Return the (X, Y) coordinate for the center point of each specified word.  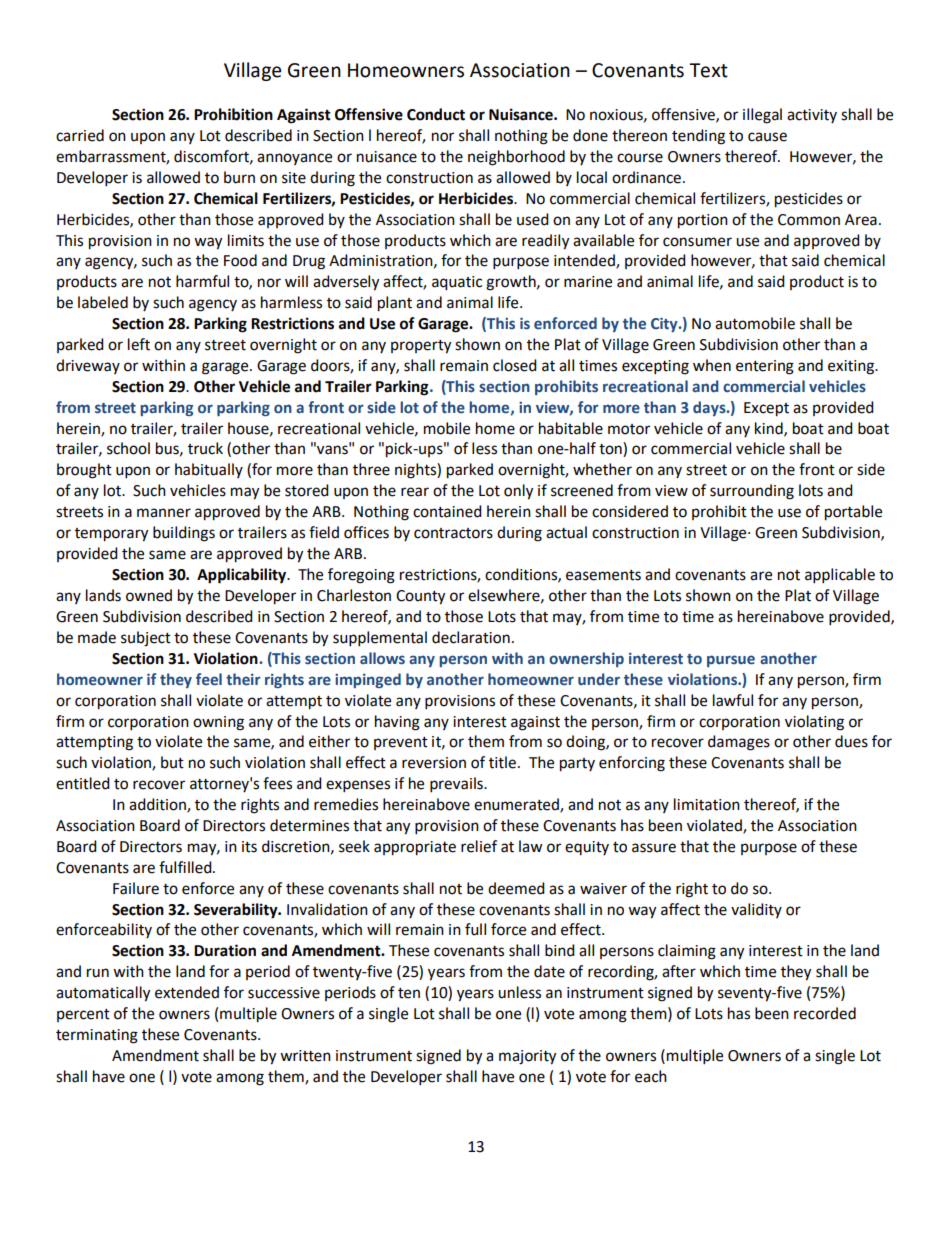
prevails (457, 785)
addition (158, 805)
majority (527, 1057)
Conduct (436, 114)
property (421, 347)
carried (80, 135)
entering (765, 367)
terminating (97, 1036)
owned (149, 595)
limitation (707, 804)
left (139, 344)
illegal (762, 116)
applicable (840, 576)
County (420, 597)
